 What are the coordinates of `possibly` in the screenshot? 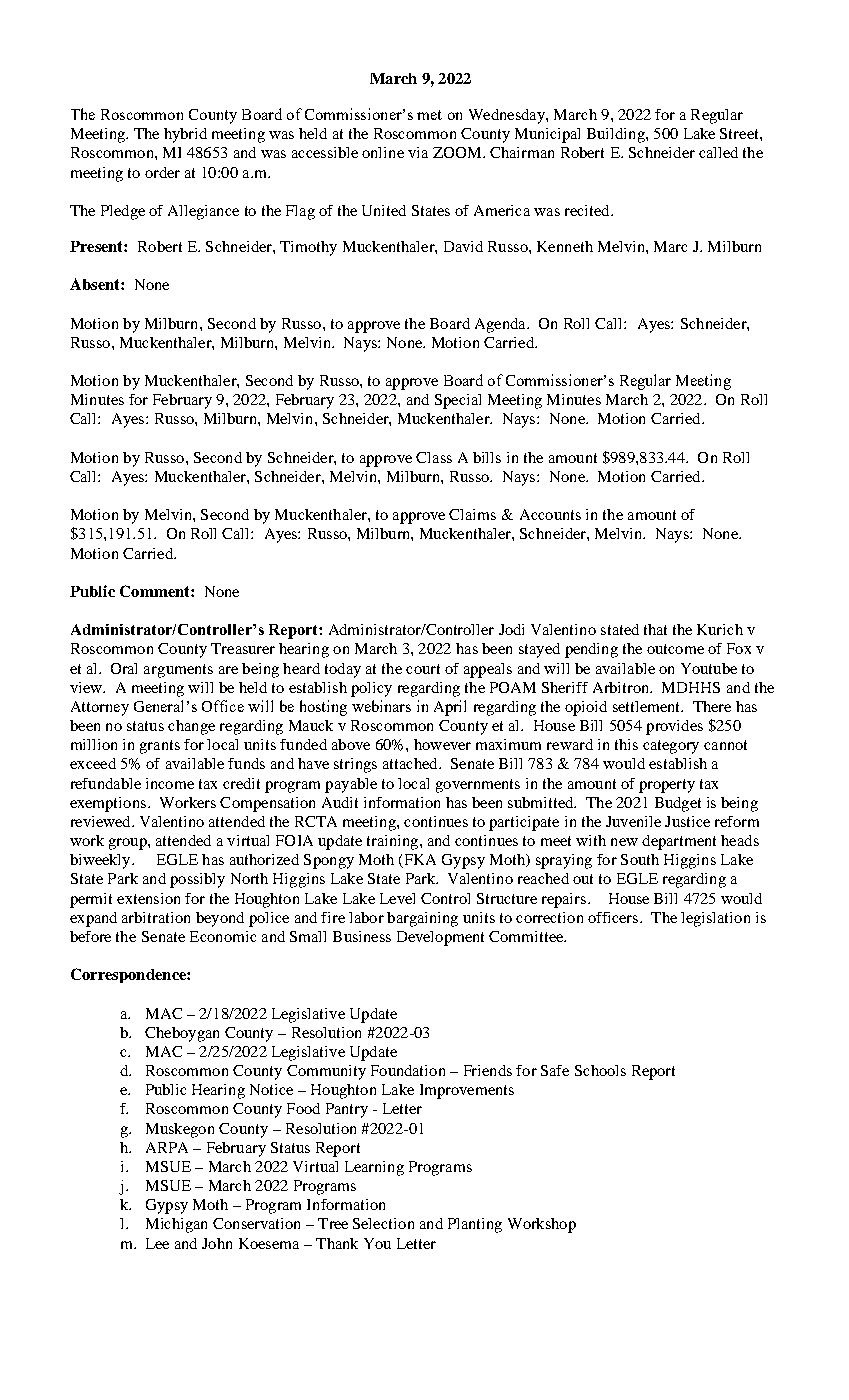 It's located at (197, 880).
